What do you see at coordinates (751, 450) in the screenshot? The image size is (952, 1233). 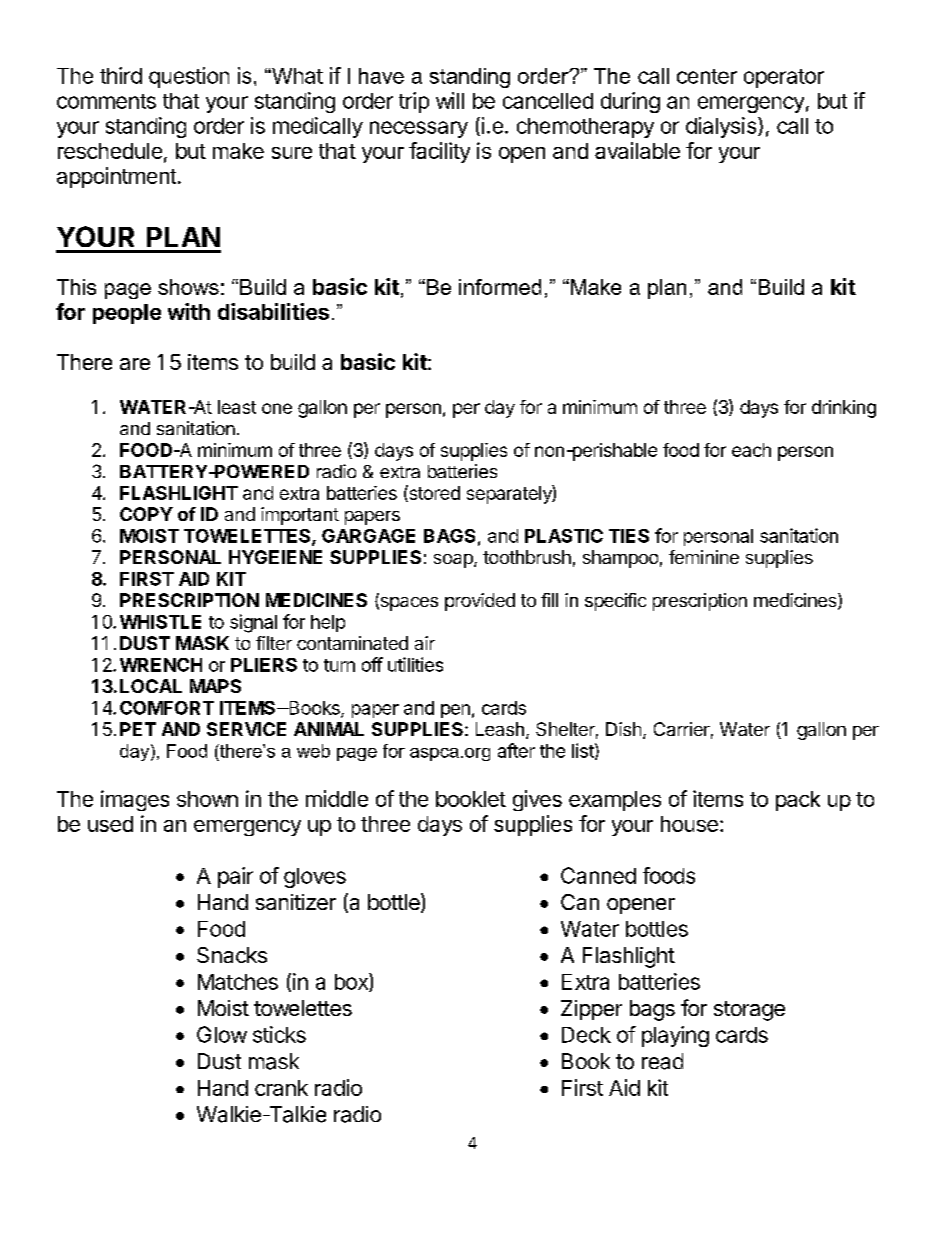 I see `each` at bounding box center [751, 450].
